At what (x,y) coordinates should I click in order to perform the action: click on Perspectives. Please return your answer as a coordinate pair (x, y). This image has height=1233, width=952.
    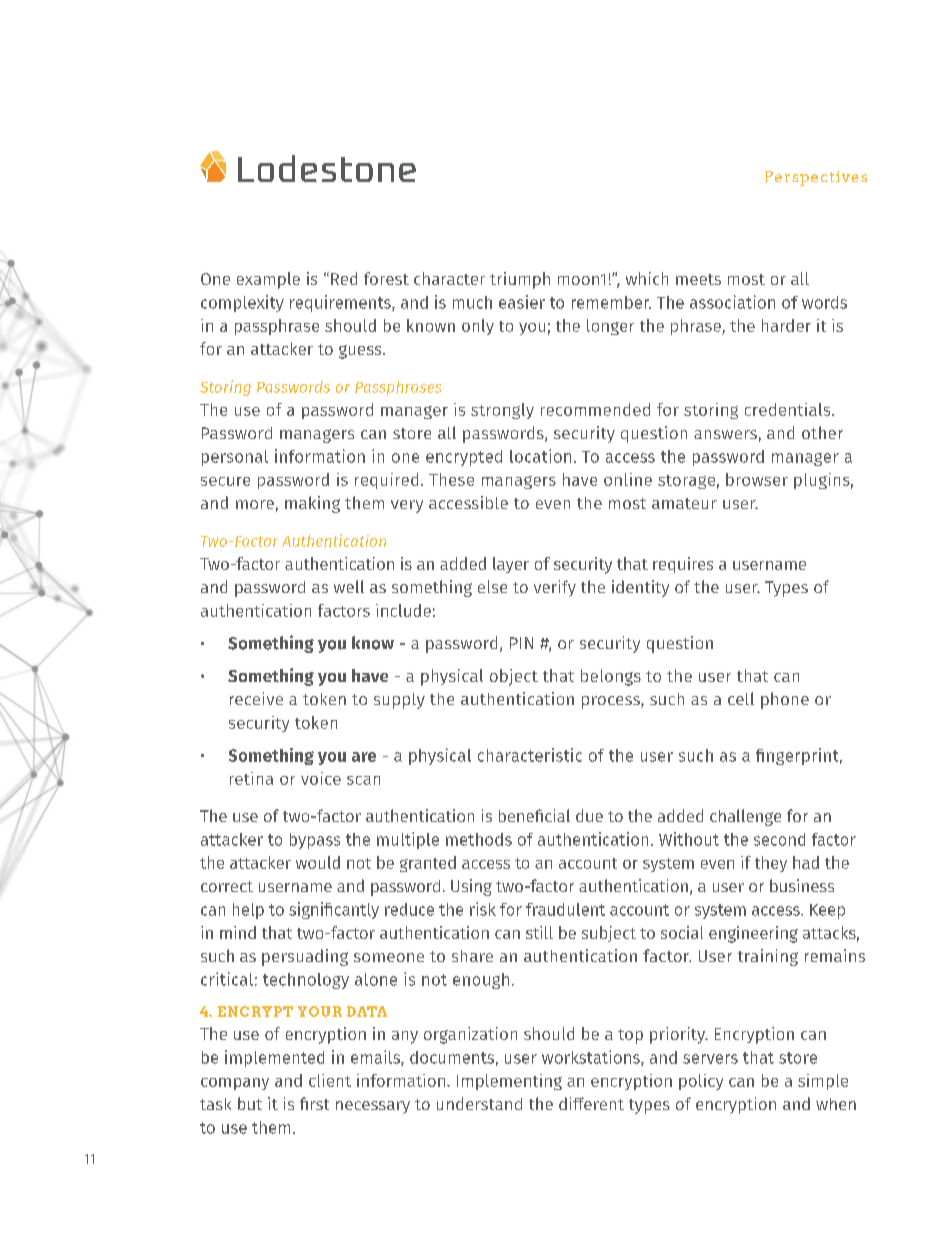
    Looking at the image, I should click on (816, 178).
